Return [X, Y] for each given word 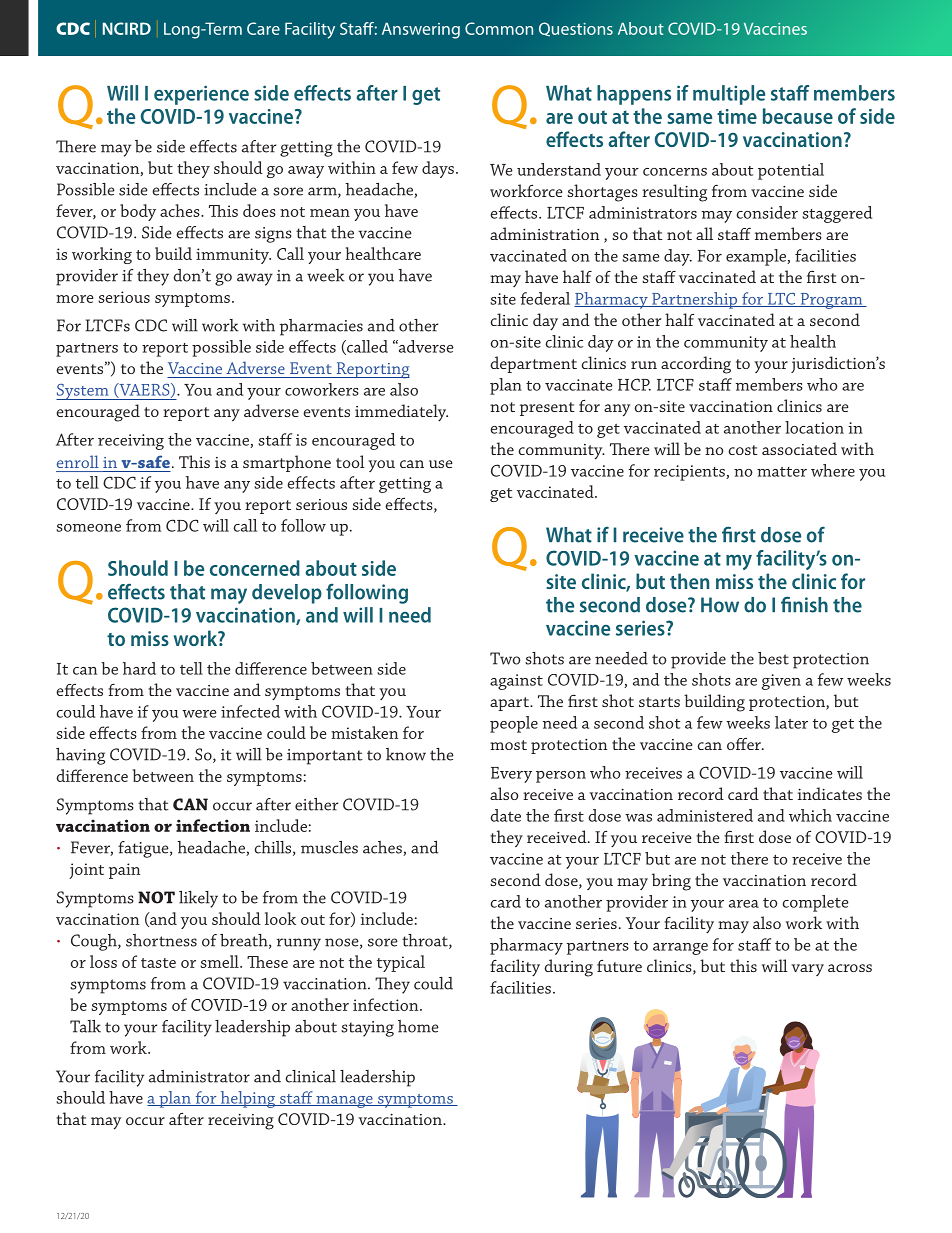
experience [201, 95]
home [418, 1026]
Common [499, 28]
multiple [729, 95]
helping [248, 1099]
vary [807, 970]
